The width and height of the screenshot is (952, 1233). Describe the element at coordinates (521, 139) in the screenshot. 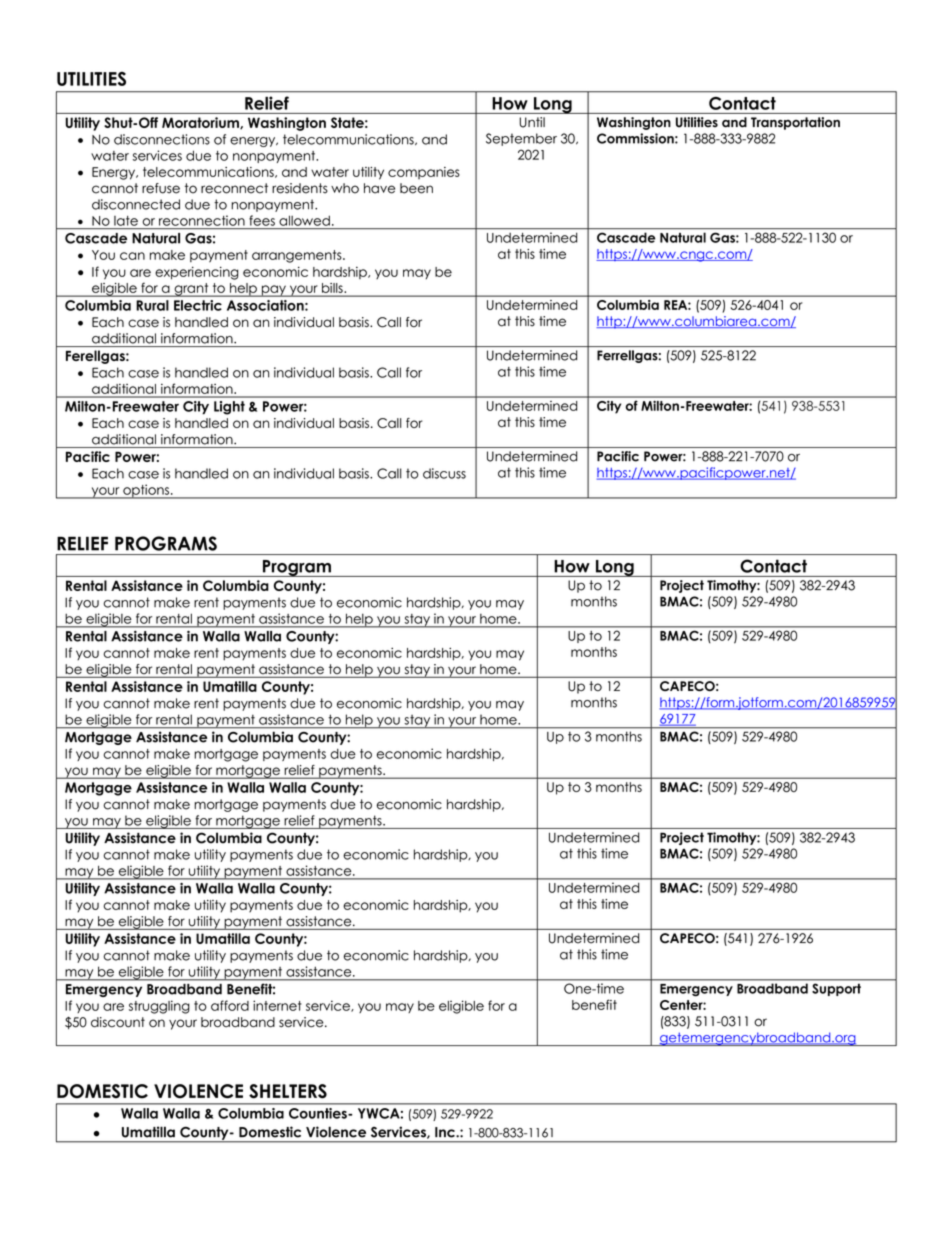

I see `September` at that location.
